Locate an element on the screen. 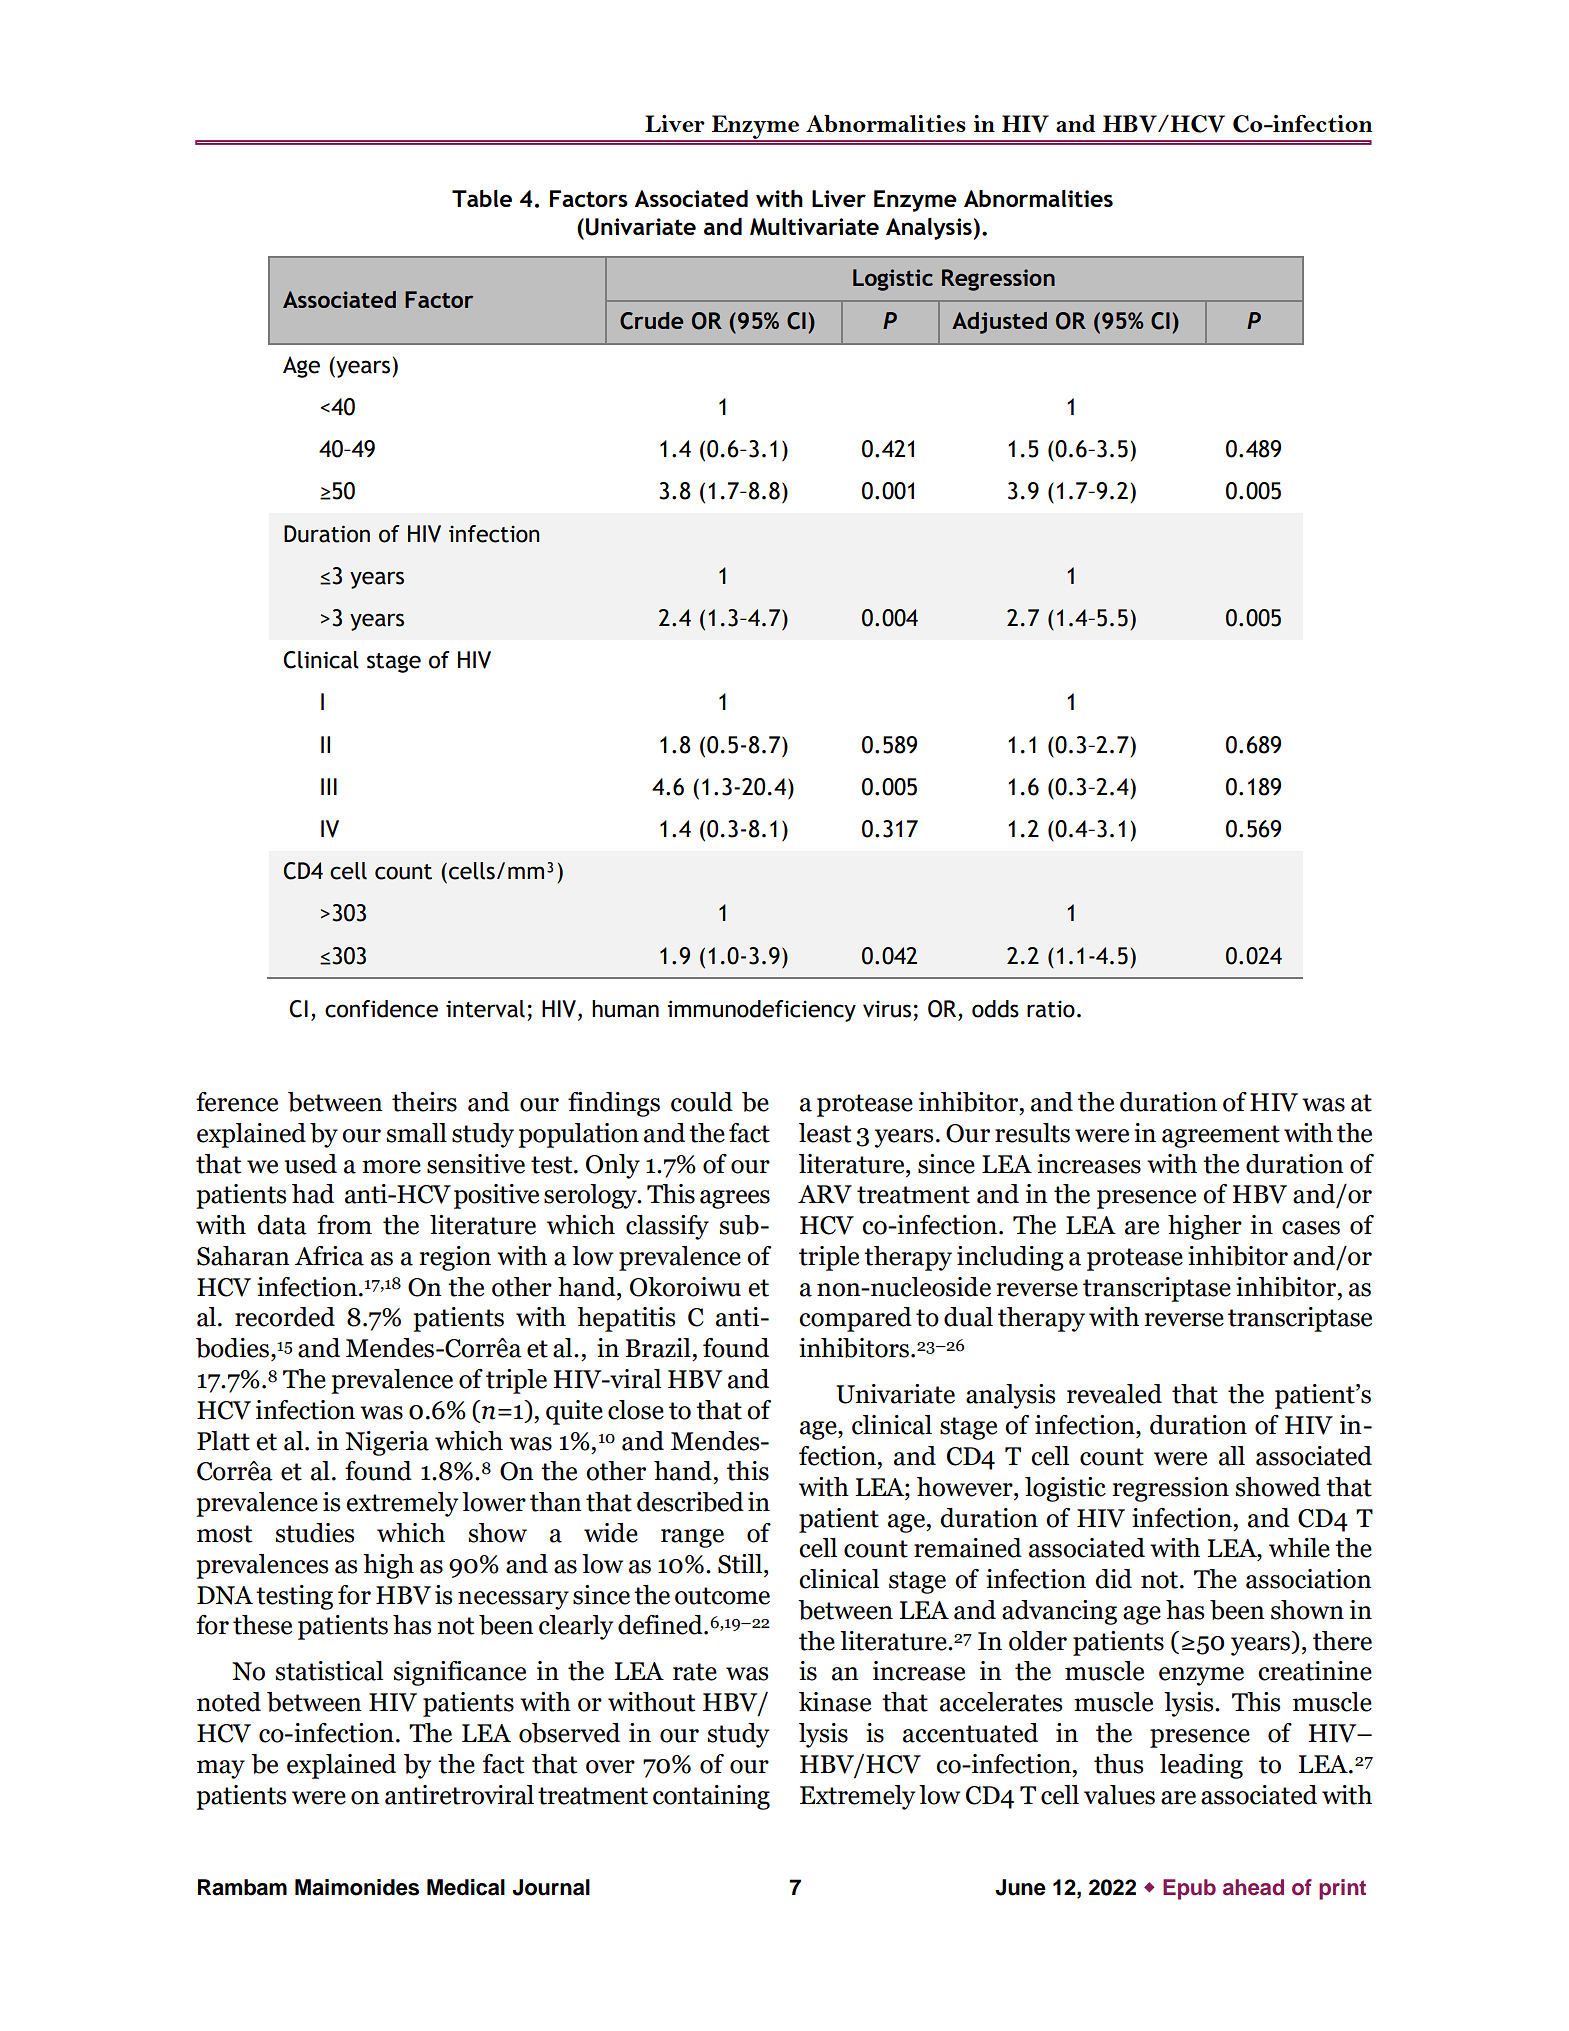  III is located at coordinates (329, 786).
